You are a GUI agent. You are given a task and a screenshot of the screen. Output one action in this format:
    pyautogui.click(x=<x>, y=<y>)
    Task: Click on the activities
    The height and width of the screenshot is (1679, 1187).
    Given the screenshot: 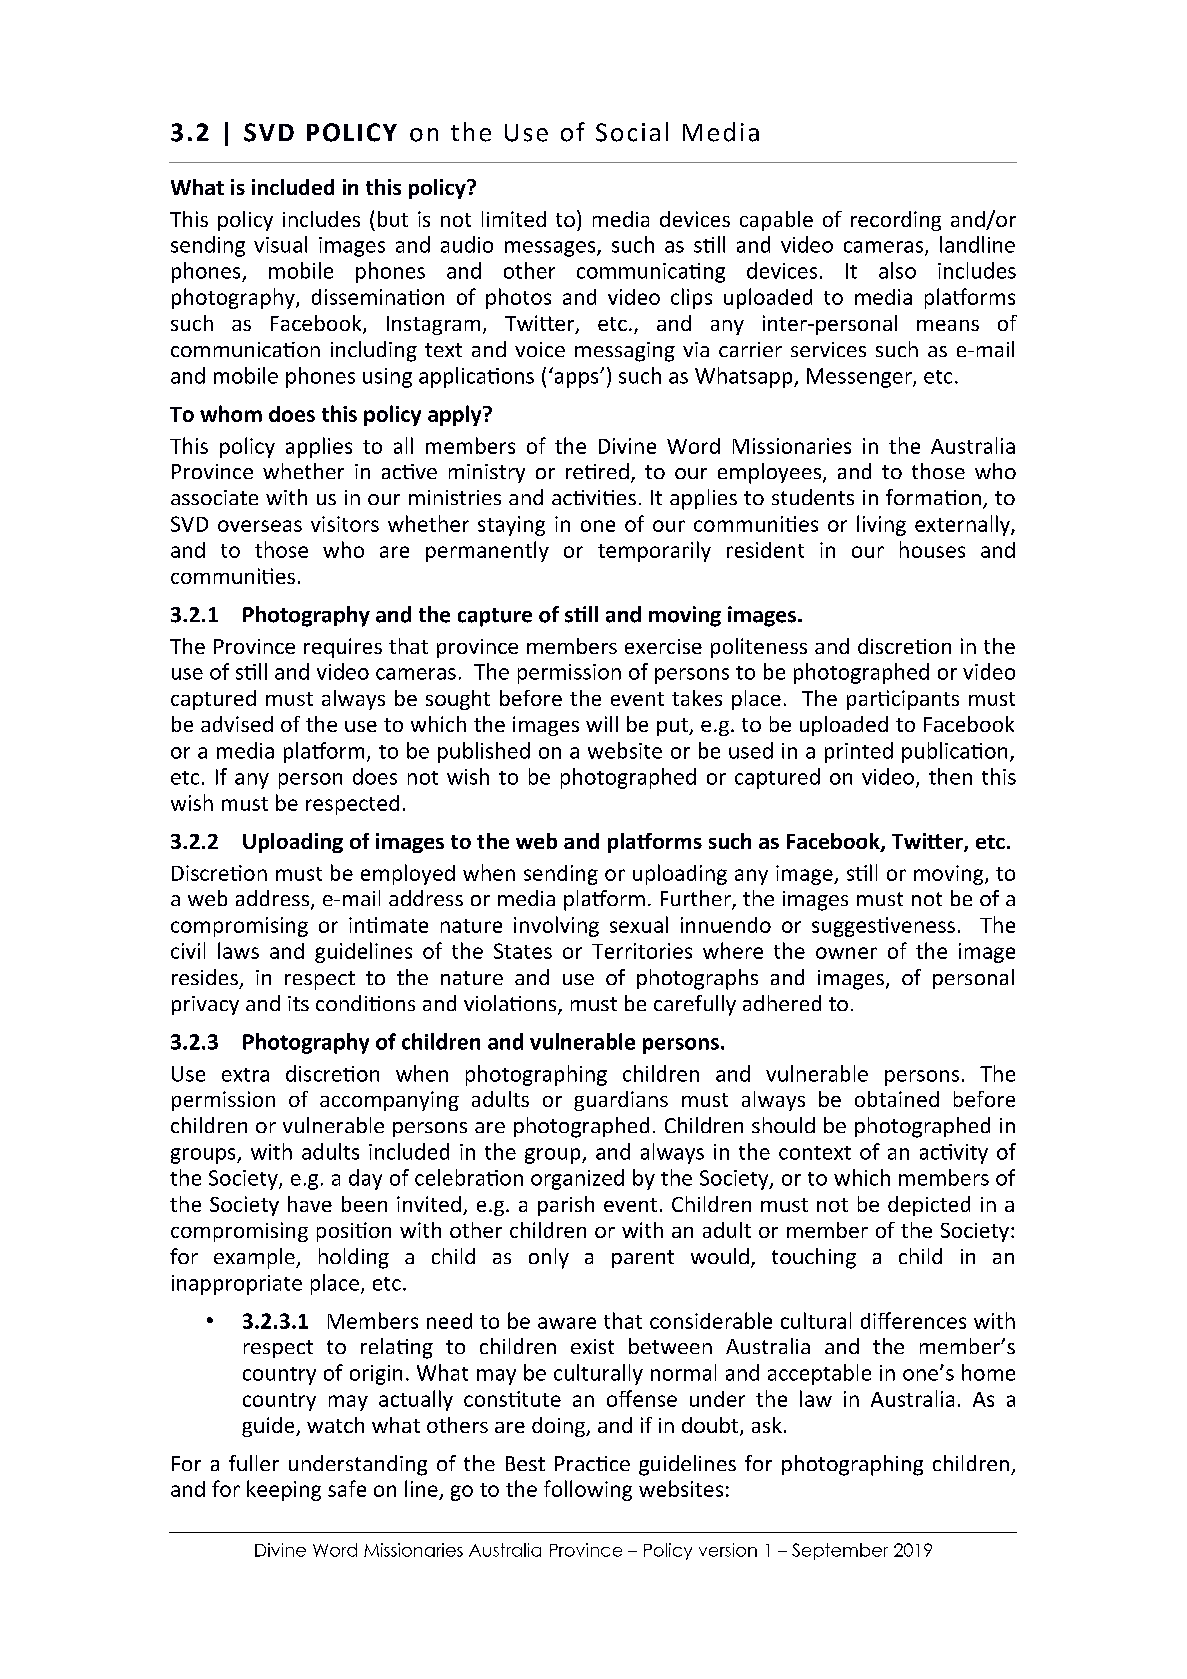 What is the action you would take?
    pyautogui.click(x=594, y=497)
